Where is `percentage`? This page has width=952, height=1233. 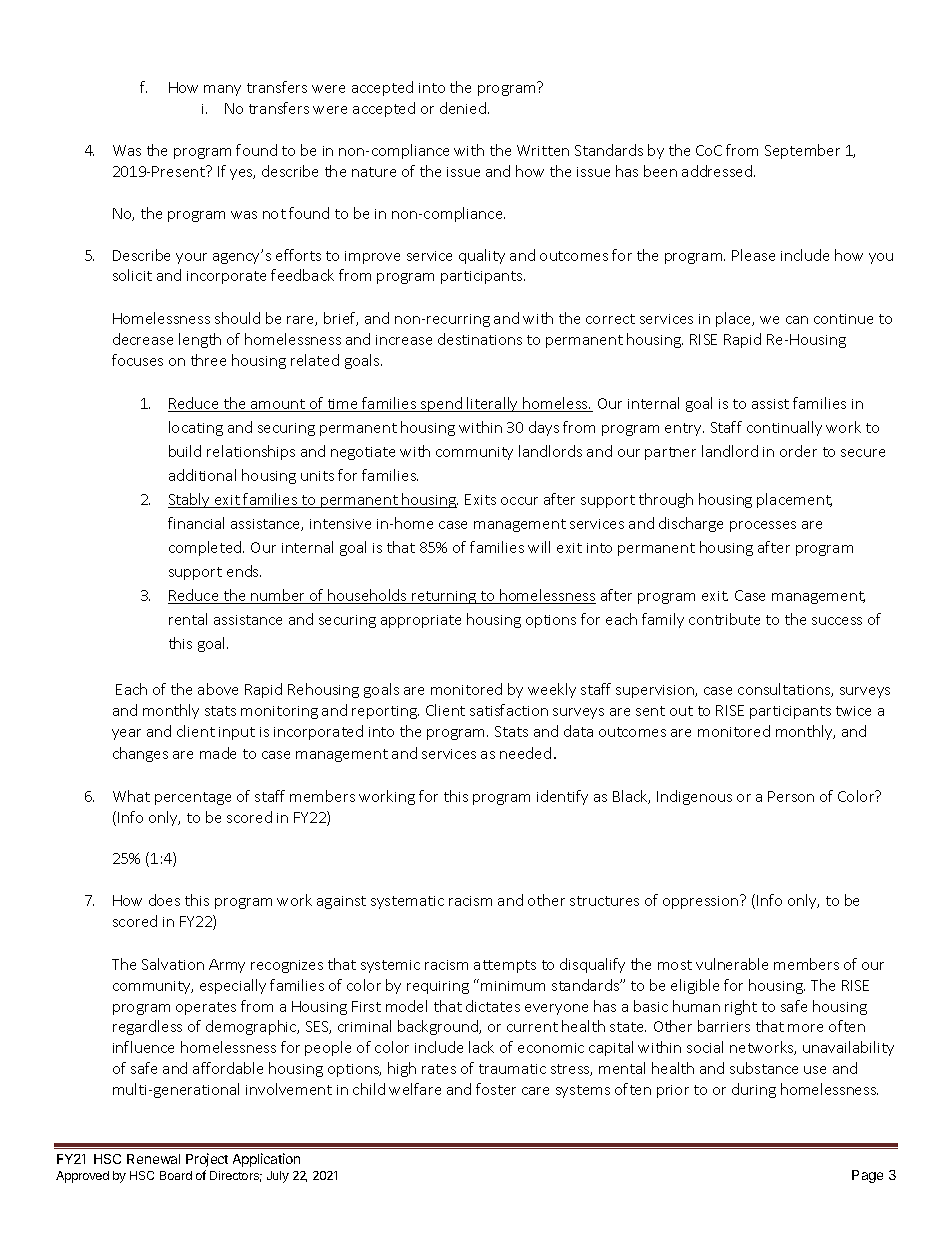
percentage is located at coordinates (193, 798).
